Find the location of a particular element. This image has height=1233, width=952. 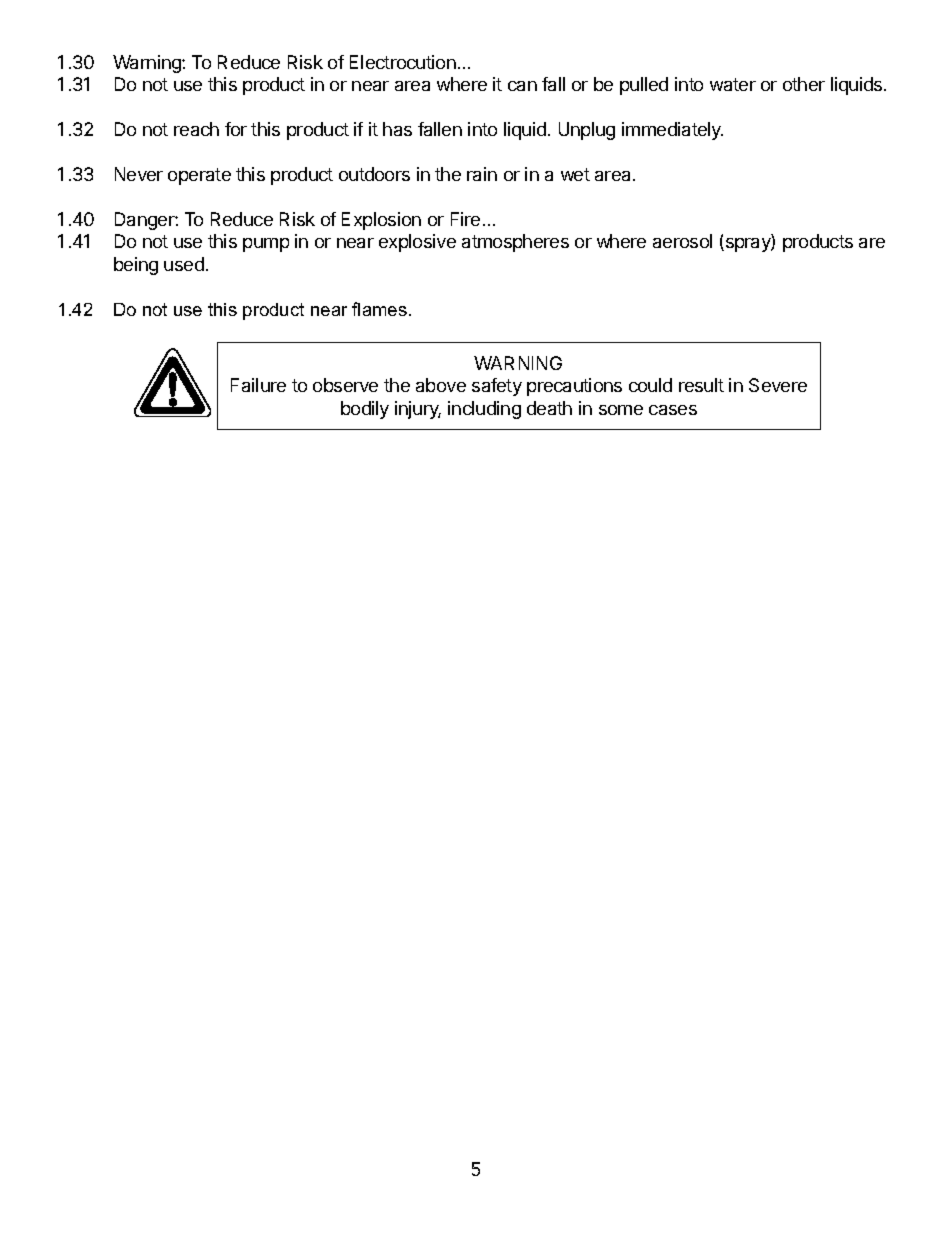

atmospheres is located at coordinates (515, 243).
